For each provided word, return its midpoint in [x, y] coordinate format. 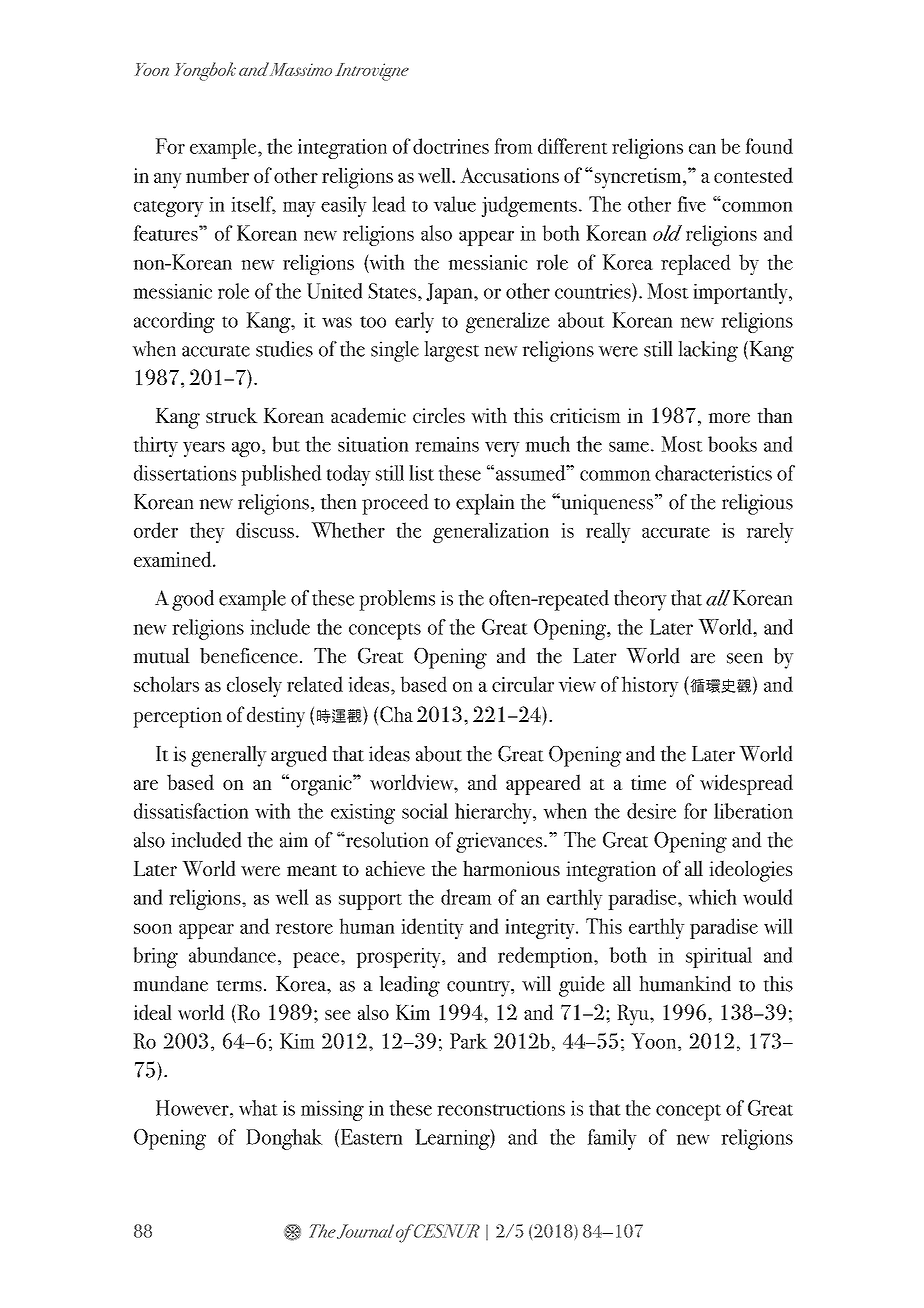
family [612, 1139]
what [258, 1108]
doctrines [451, 146]
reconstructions [501, 1108]
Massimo [301, 69]
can [702, 149]
